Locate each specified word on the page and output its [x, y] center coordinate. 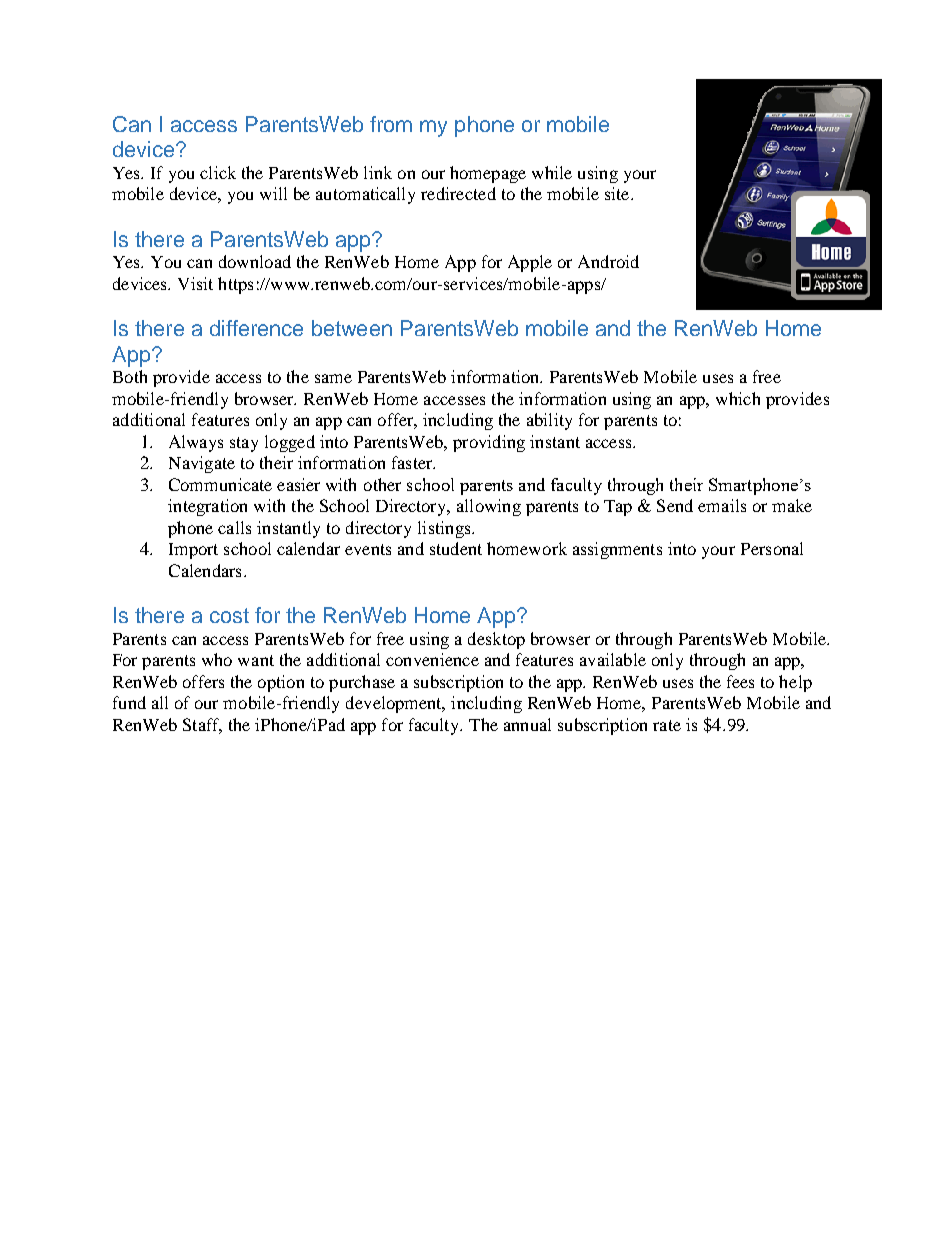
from [391, 124]
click [218, 172]
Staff [202, 725]
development [395, 704]
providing [489, 443]
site [618, 193]
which [738, 398]
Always [196, 443]
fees [740, 681]
